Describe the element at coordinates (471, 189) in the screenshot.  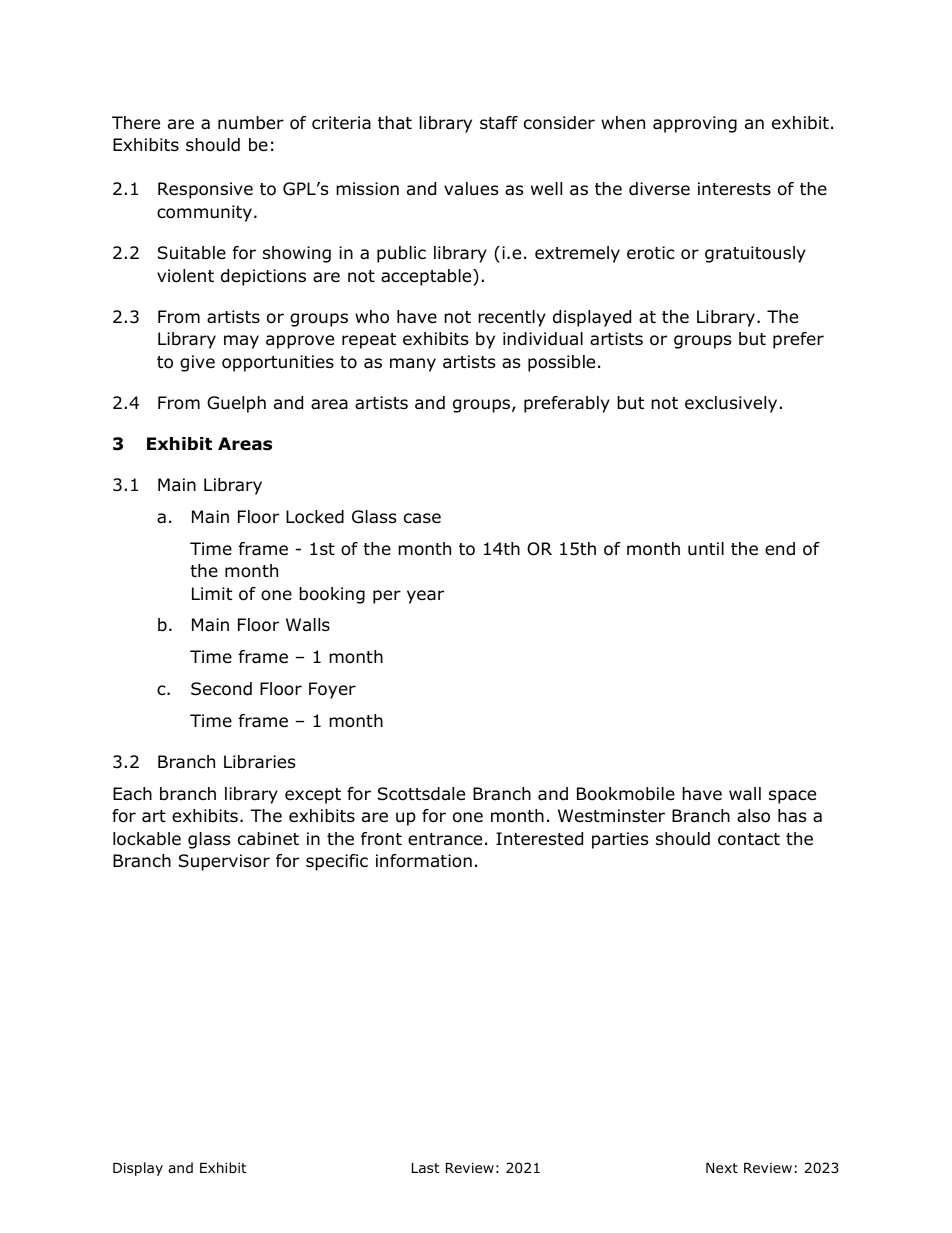
I see `values` at that location.
